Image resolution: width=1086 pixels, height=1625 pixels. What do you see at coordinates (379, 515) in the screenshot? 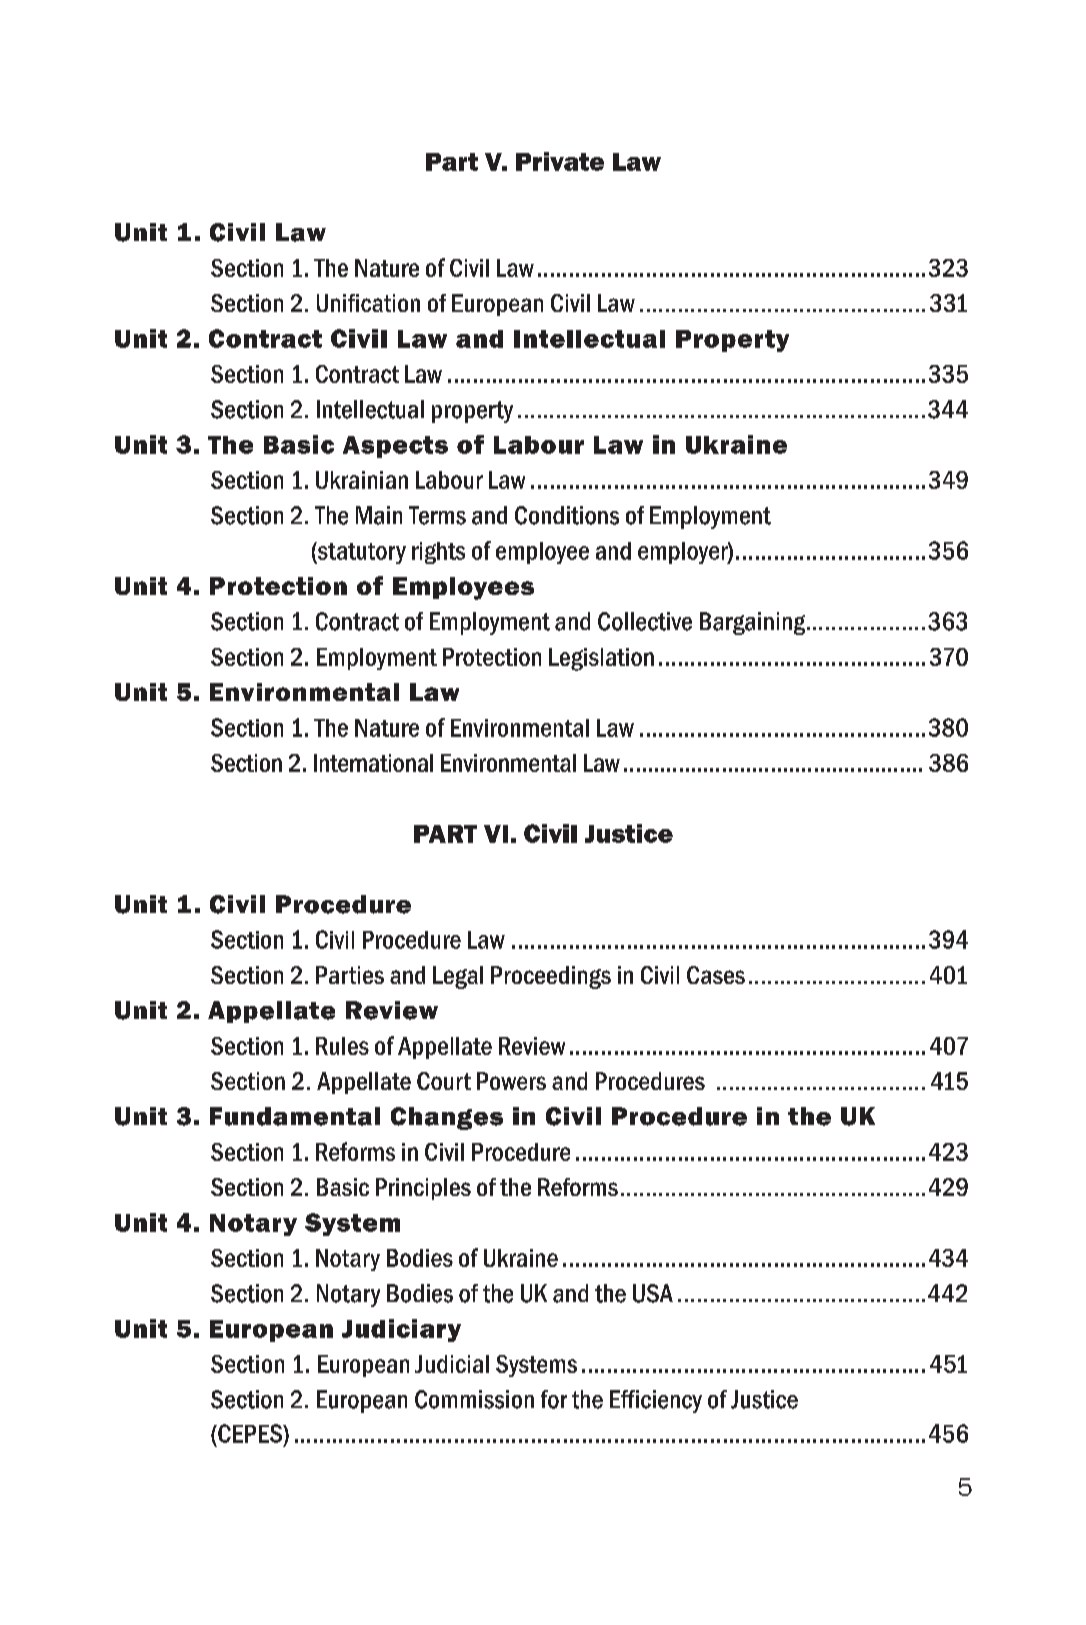
I see `Main` at bounding box center [379, 515].
